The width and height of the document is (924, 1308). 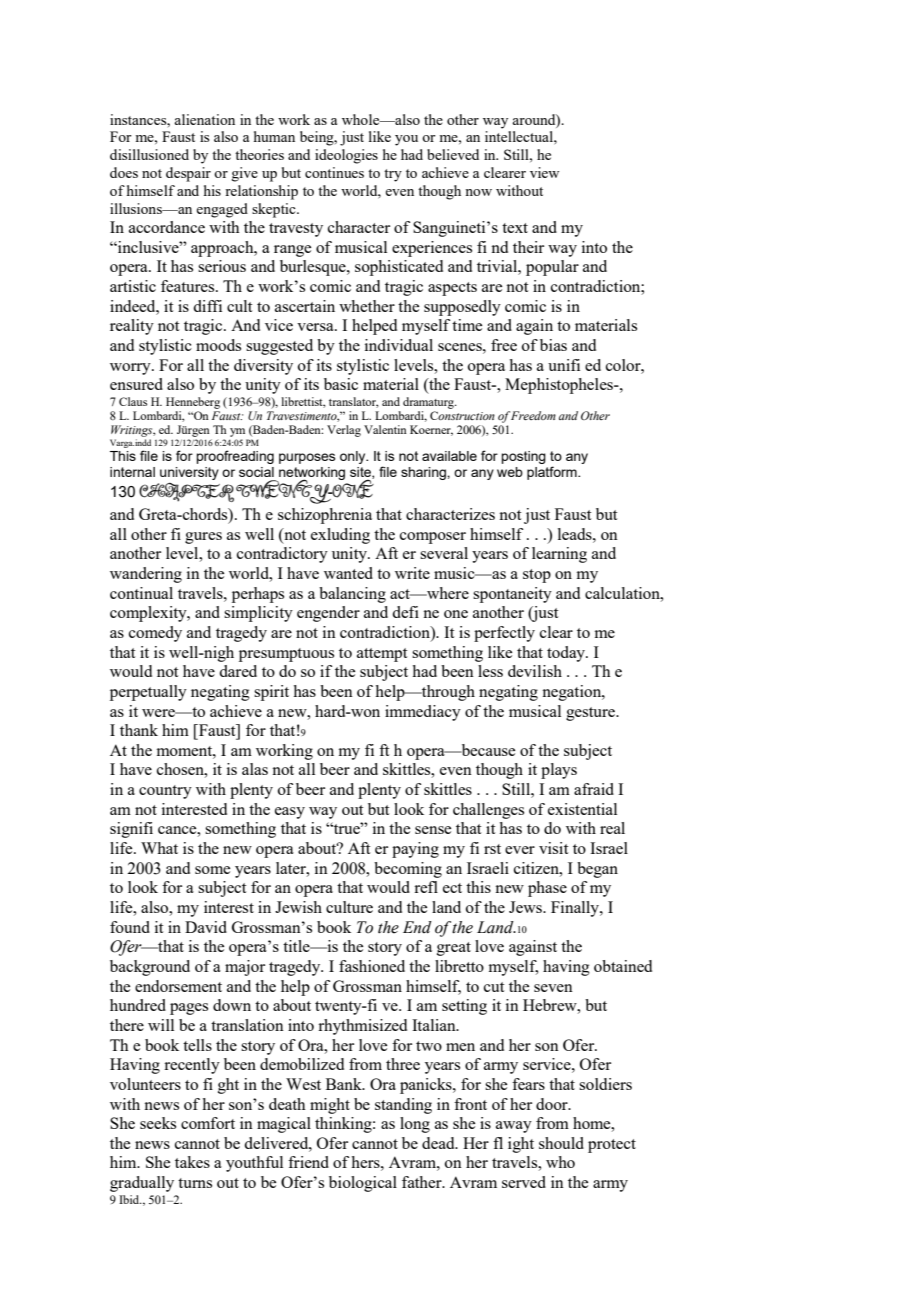 I want to click on ideologies, so click(x=346, y=156).
